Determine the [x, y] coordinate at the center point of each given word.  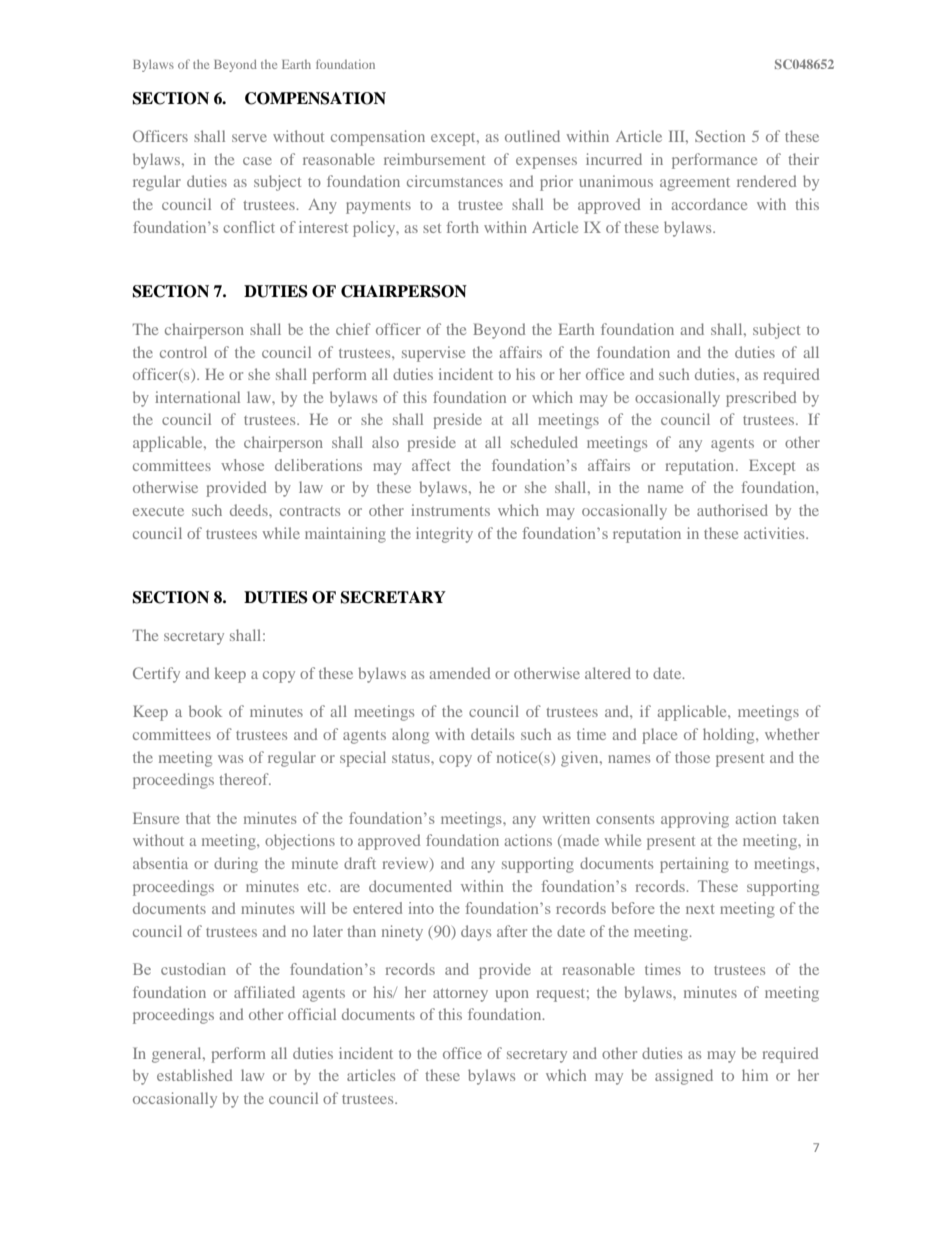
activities [775, 533]
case [257, 161]
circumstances [455, 181]
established [194, 1075]
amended [460, 673]
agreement [695, 184]
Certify [156, 675]
